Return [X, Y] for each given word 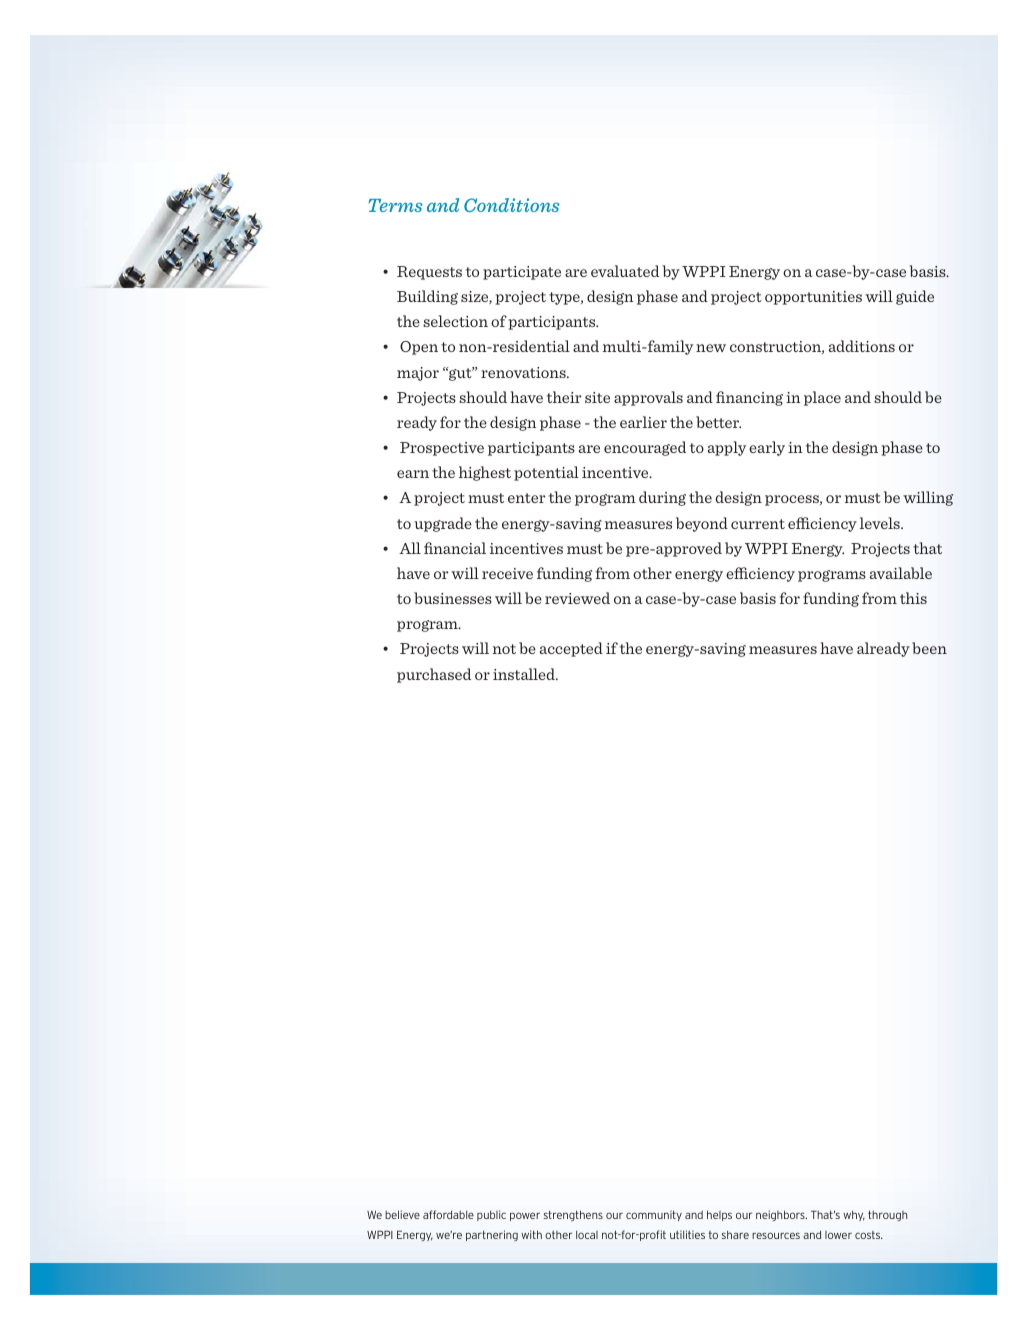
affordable [448, 1214]
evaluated [625, 271]
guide [915, 297]
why [854, 1216]
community [654, 1215]
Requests [429, 273]
